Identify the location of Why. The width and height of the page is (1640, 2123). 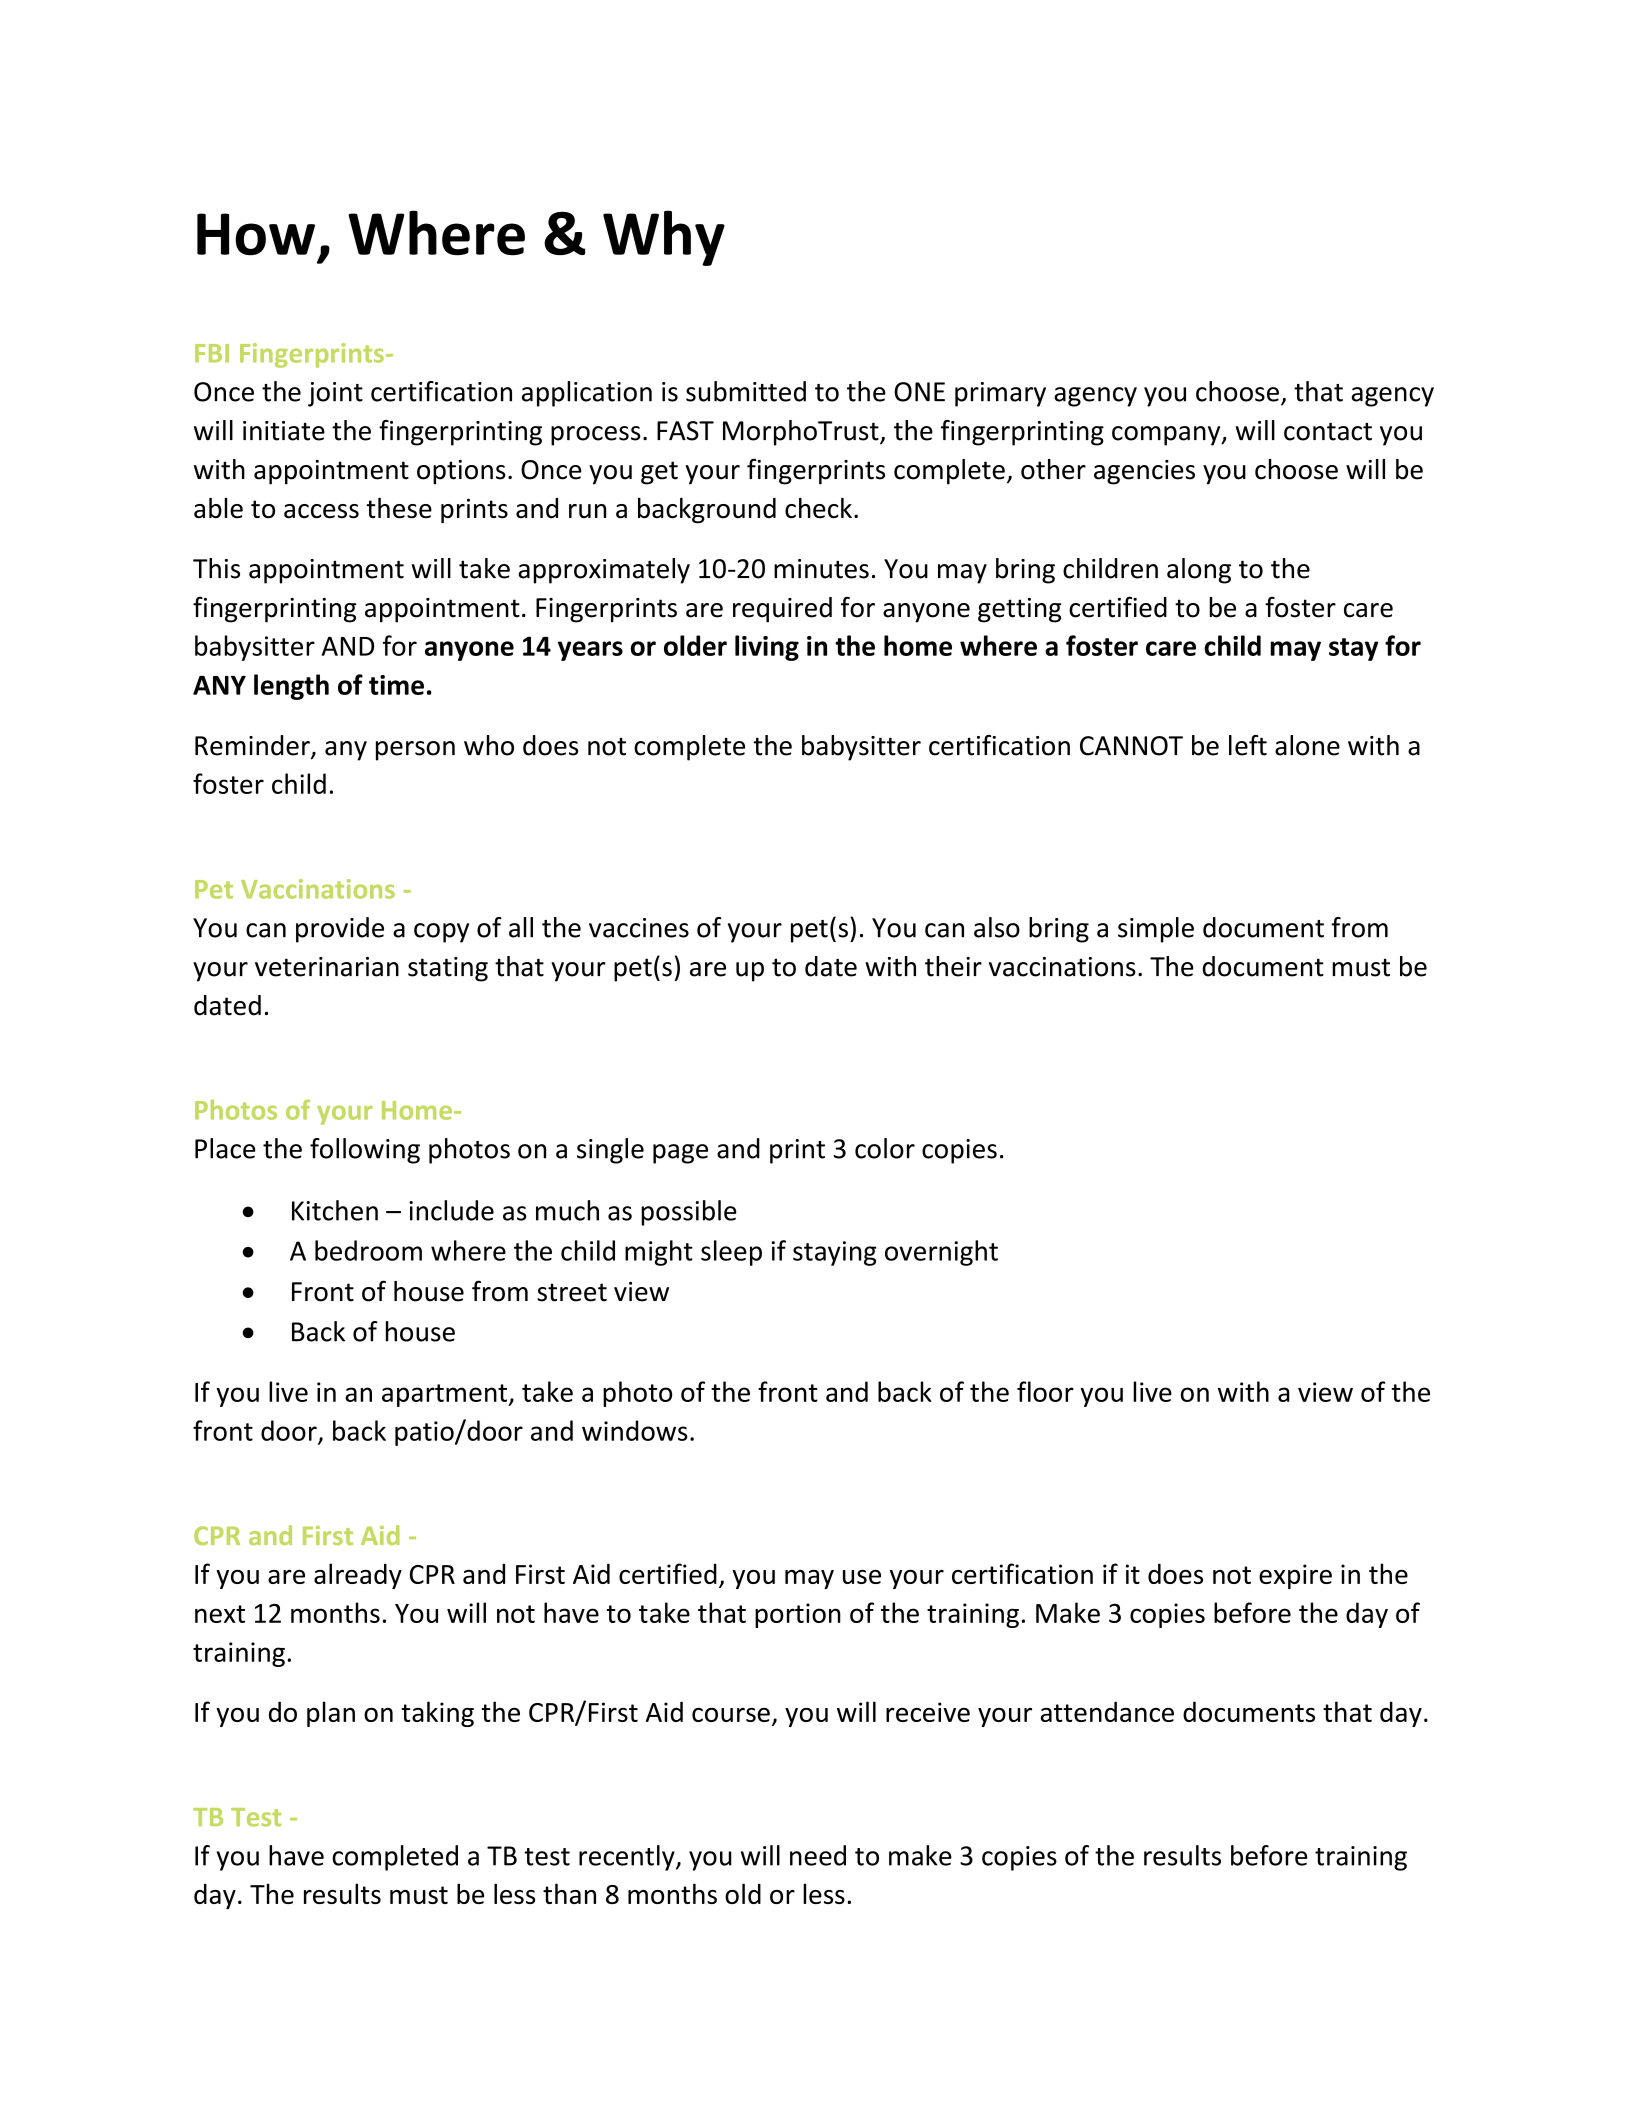
(664, 238).
